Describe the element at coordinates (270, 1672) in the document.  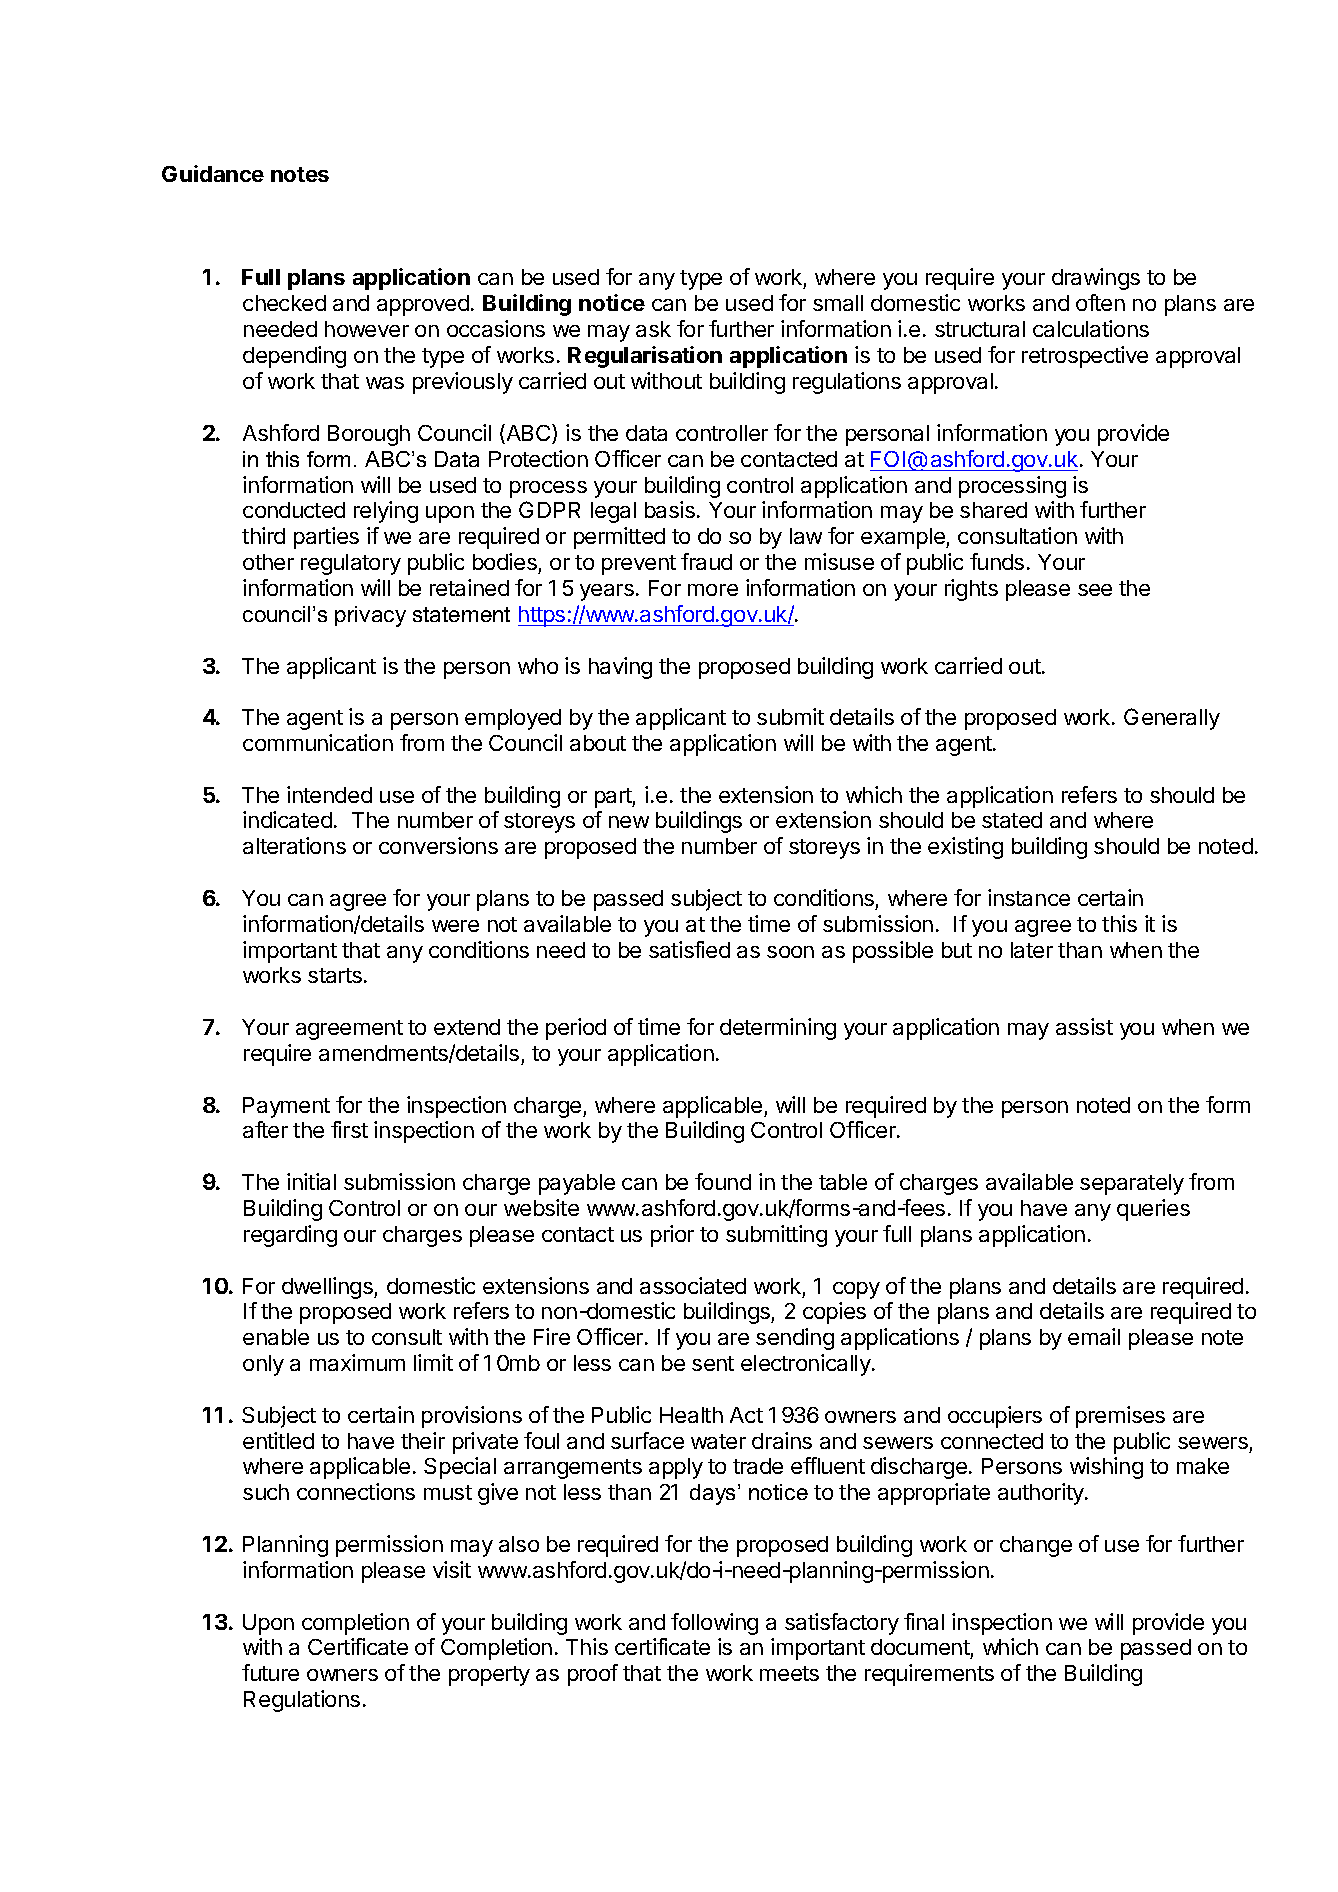
I see `future` at that location.
